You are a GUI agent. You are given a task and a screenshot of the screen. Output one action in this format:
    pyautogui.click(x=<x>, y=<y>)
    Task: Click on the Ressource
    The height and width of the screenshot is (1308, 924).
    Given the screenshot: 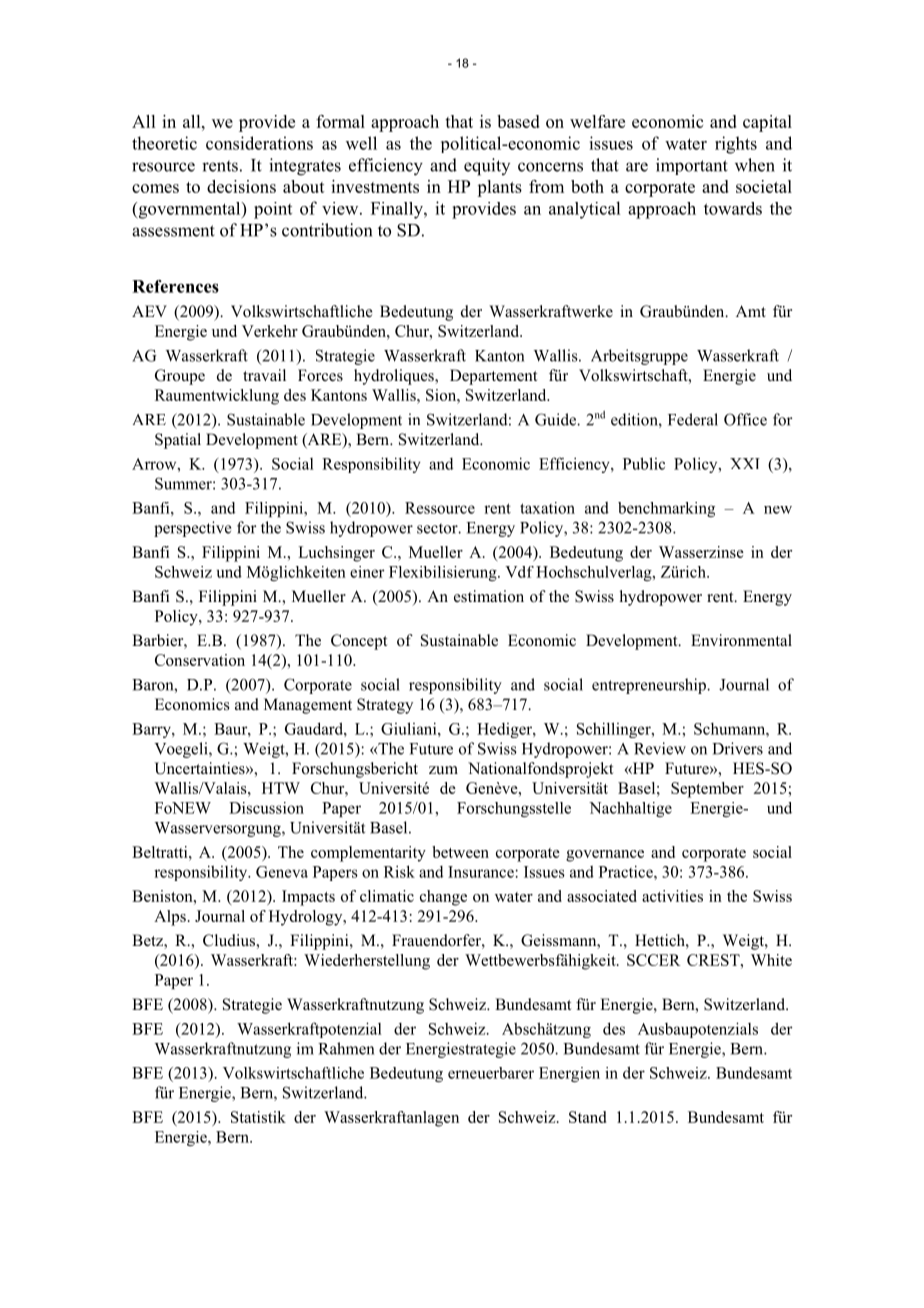 What is the action you would take?
    pyautogui.click(x=440, y=508)
